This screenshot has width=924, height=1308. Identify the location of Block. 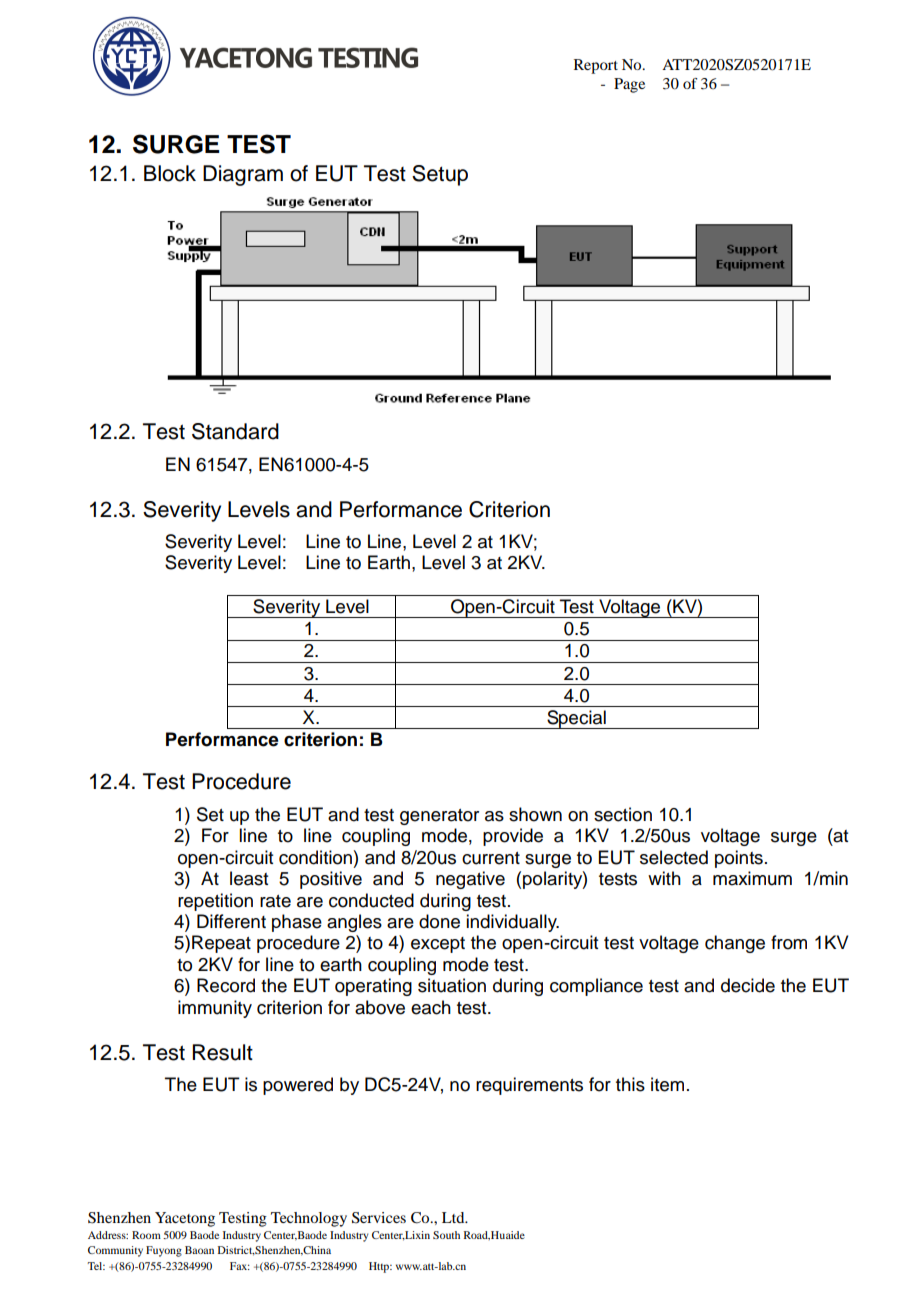
(170, 173).
